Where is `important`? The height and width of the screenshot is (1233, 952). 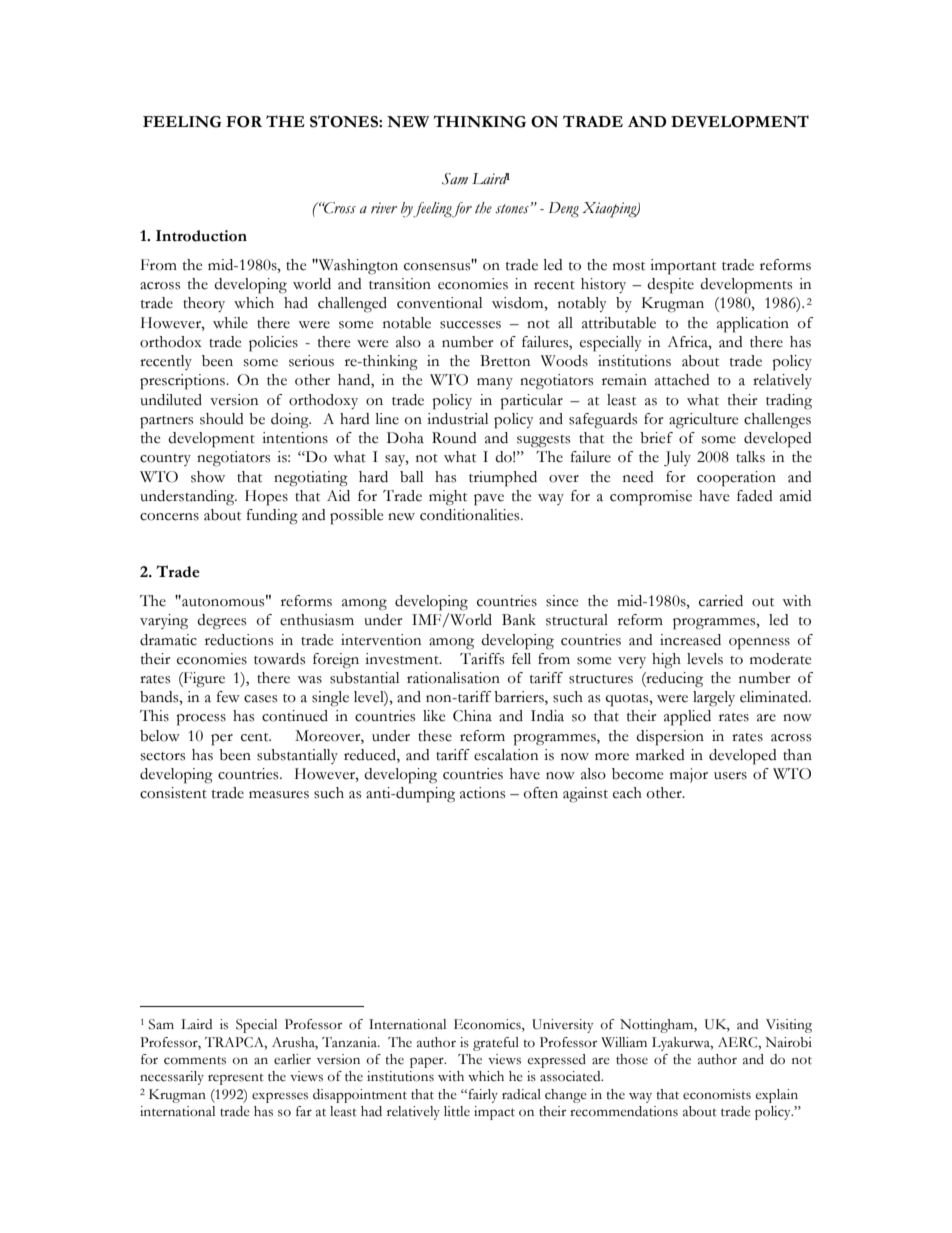 important is located at coordinates (683, 267).
